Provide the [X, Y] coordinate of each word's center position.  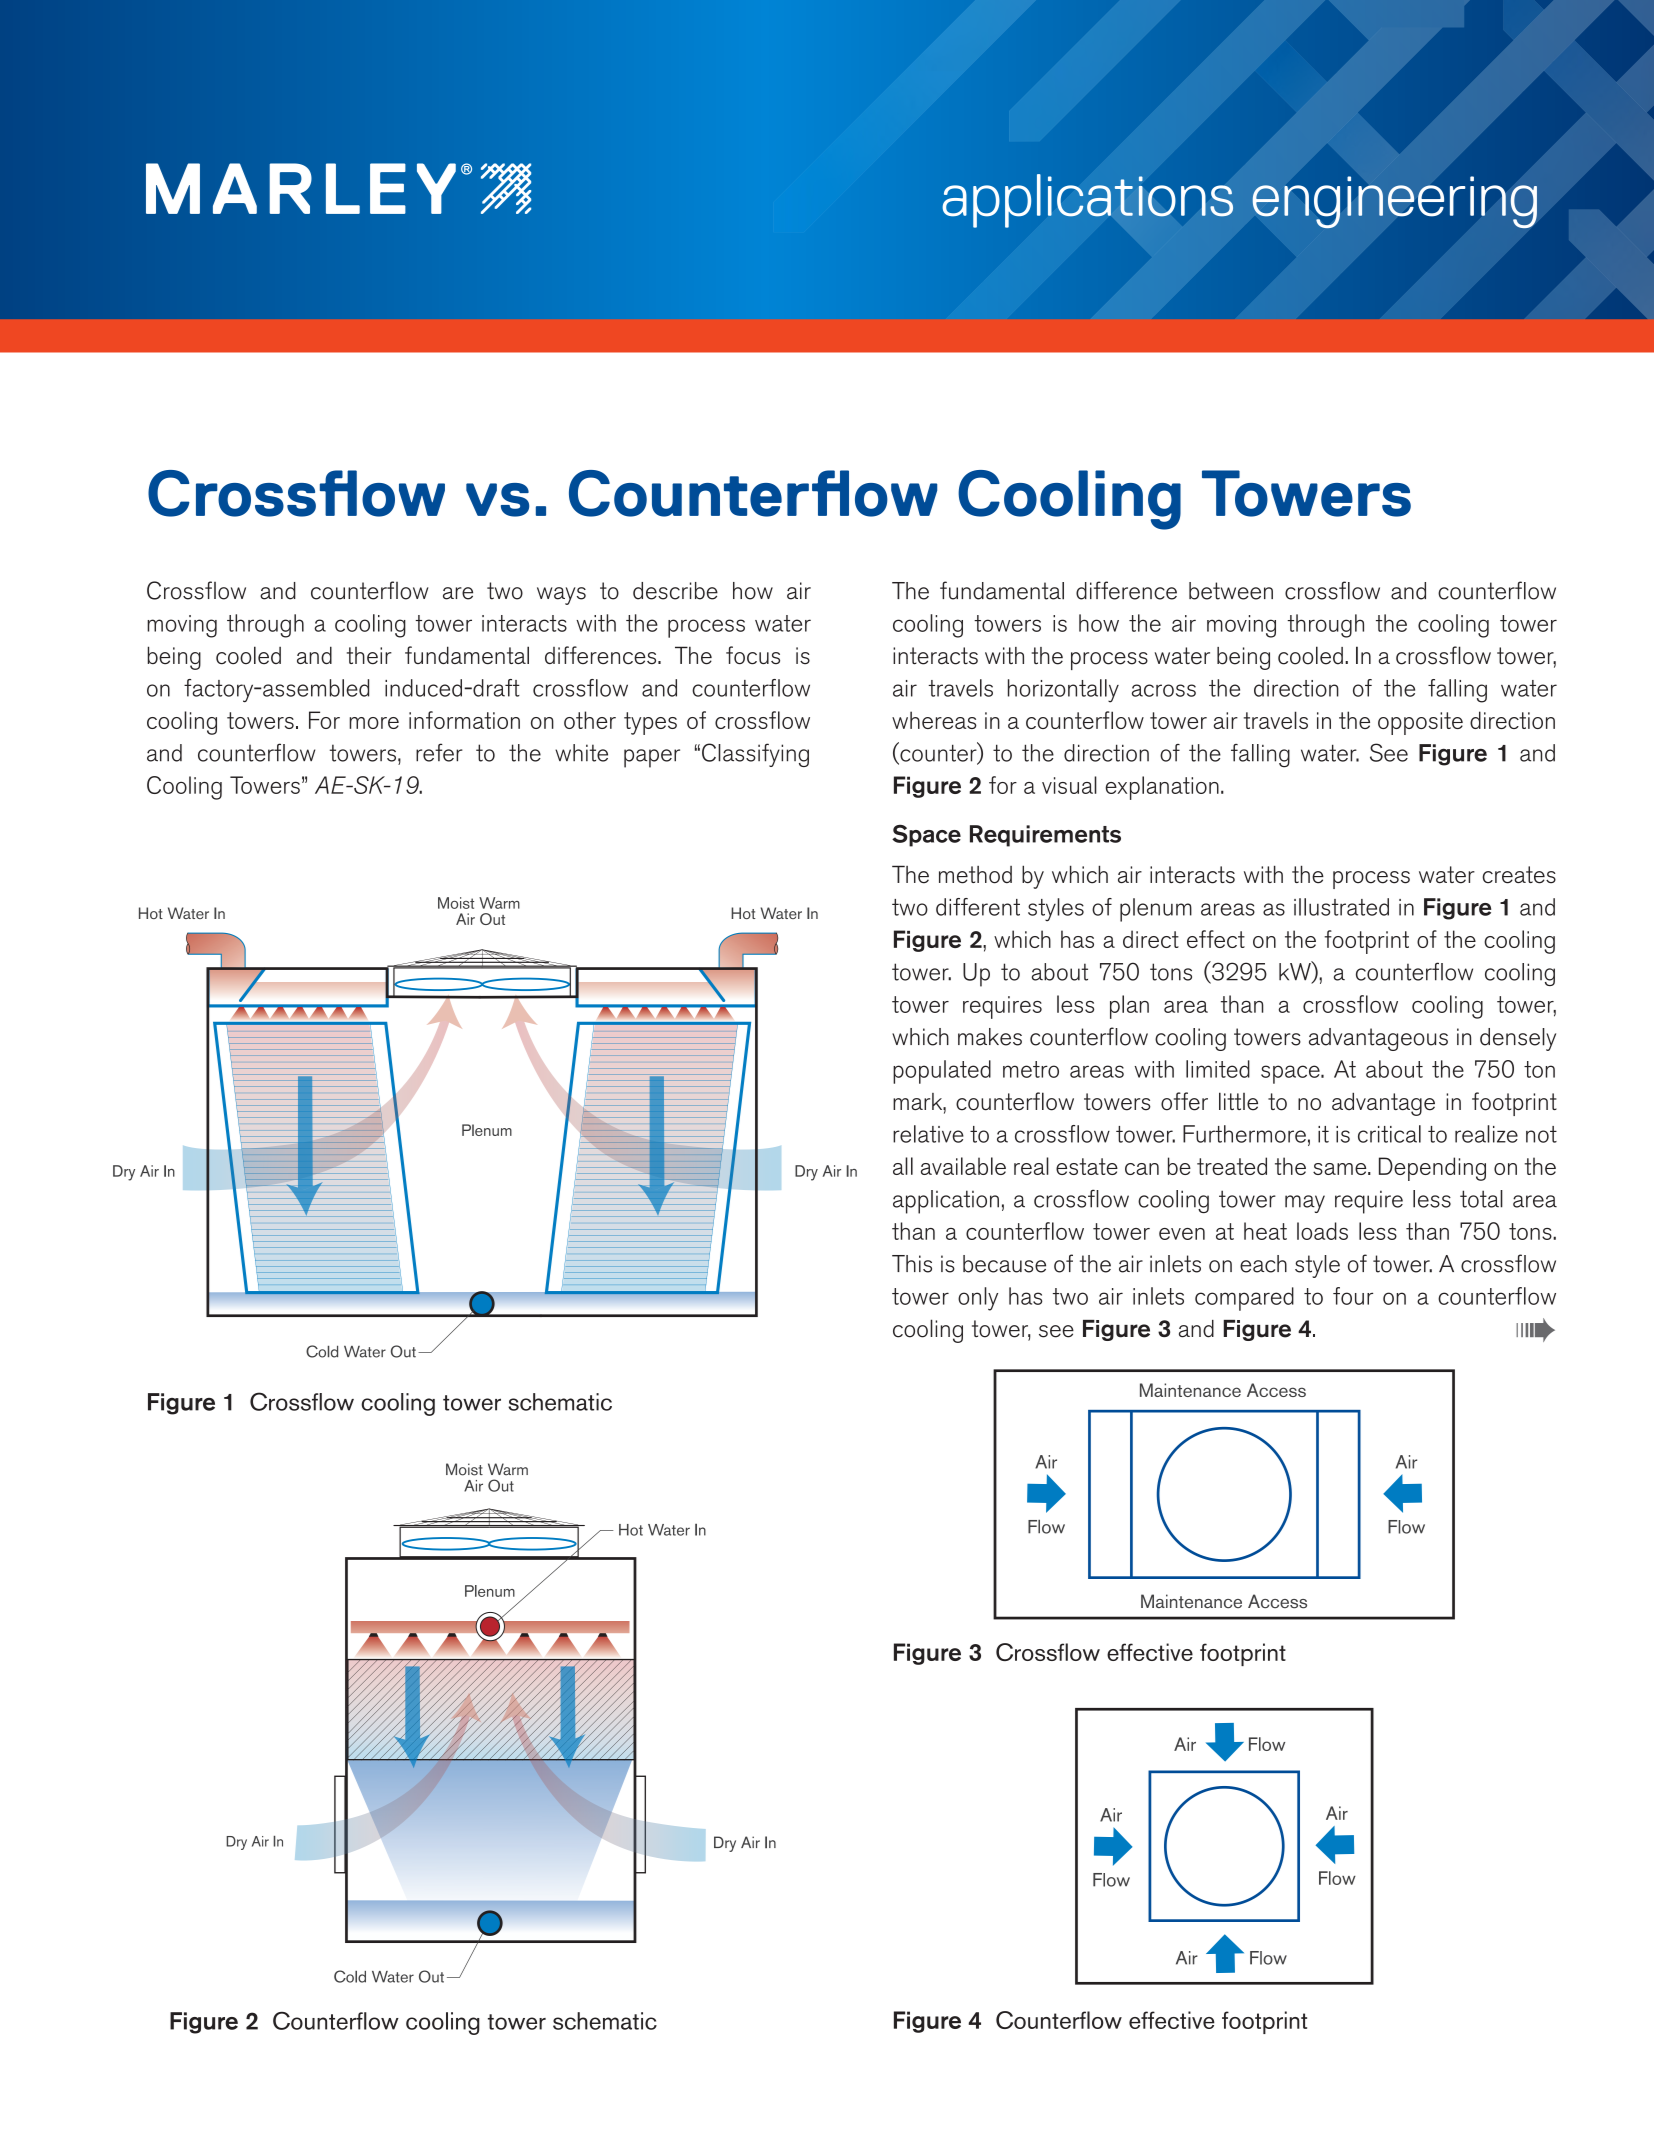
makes [990, 1037]
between [1231, 591]
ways [561, 596]
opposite [1420, 723]
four [1353, 1296]
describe [675, 591]
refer [439, 752]
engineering [1394, 202]
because [1004, 1264]
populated [942, 1072]
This [912, 1264]
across [1164, 690]
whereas [934, 720]
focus [753, 655]
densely [1518, 1039]
